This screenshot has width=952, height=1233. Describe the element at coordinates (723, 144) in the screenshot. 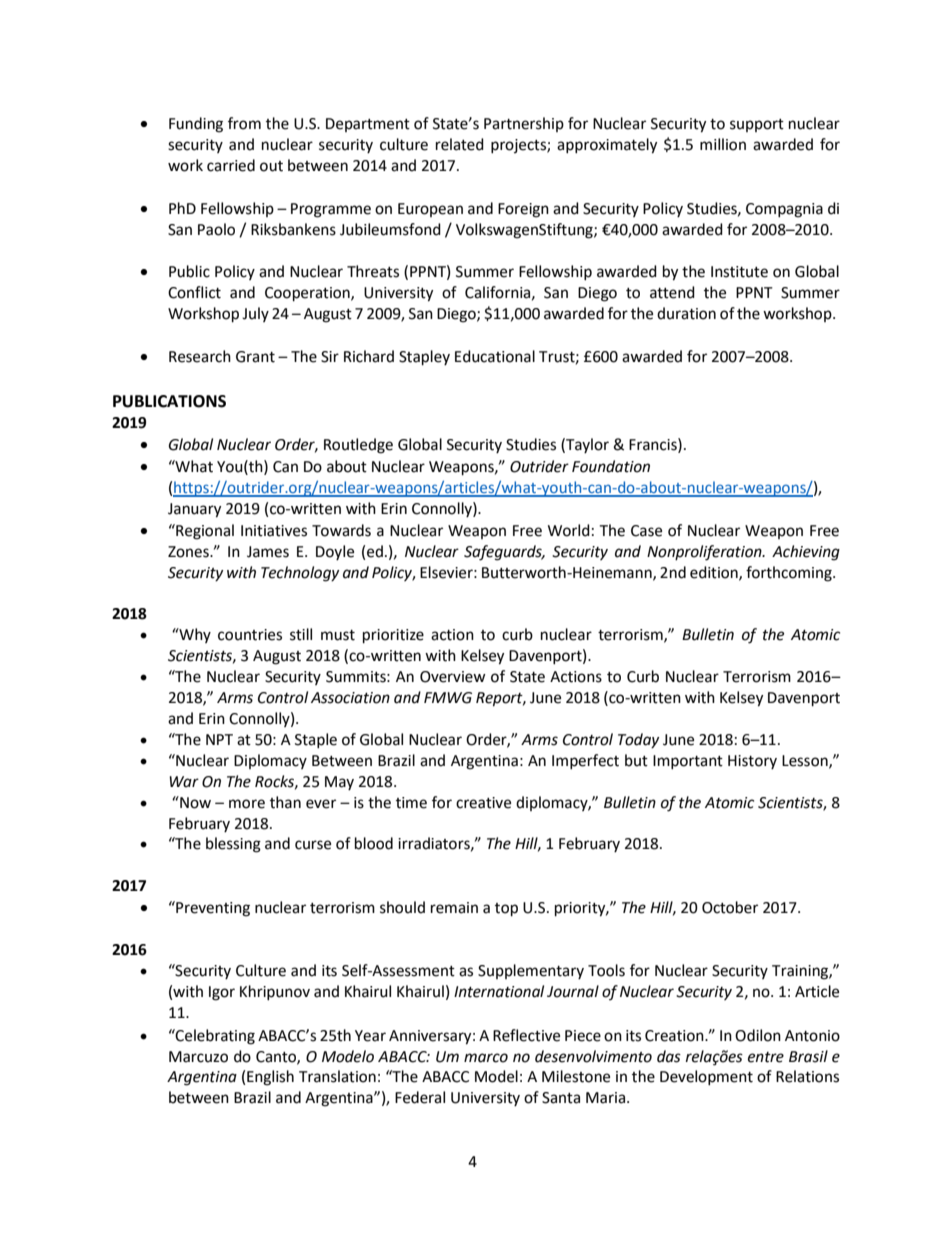

I see `million` at that location.
